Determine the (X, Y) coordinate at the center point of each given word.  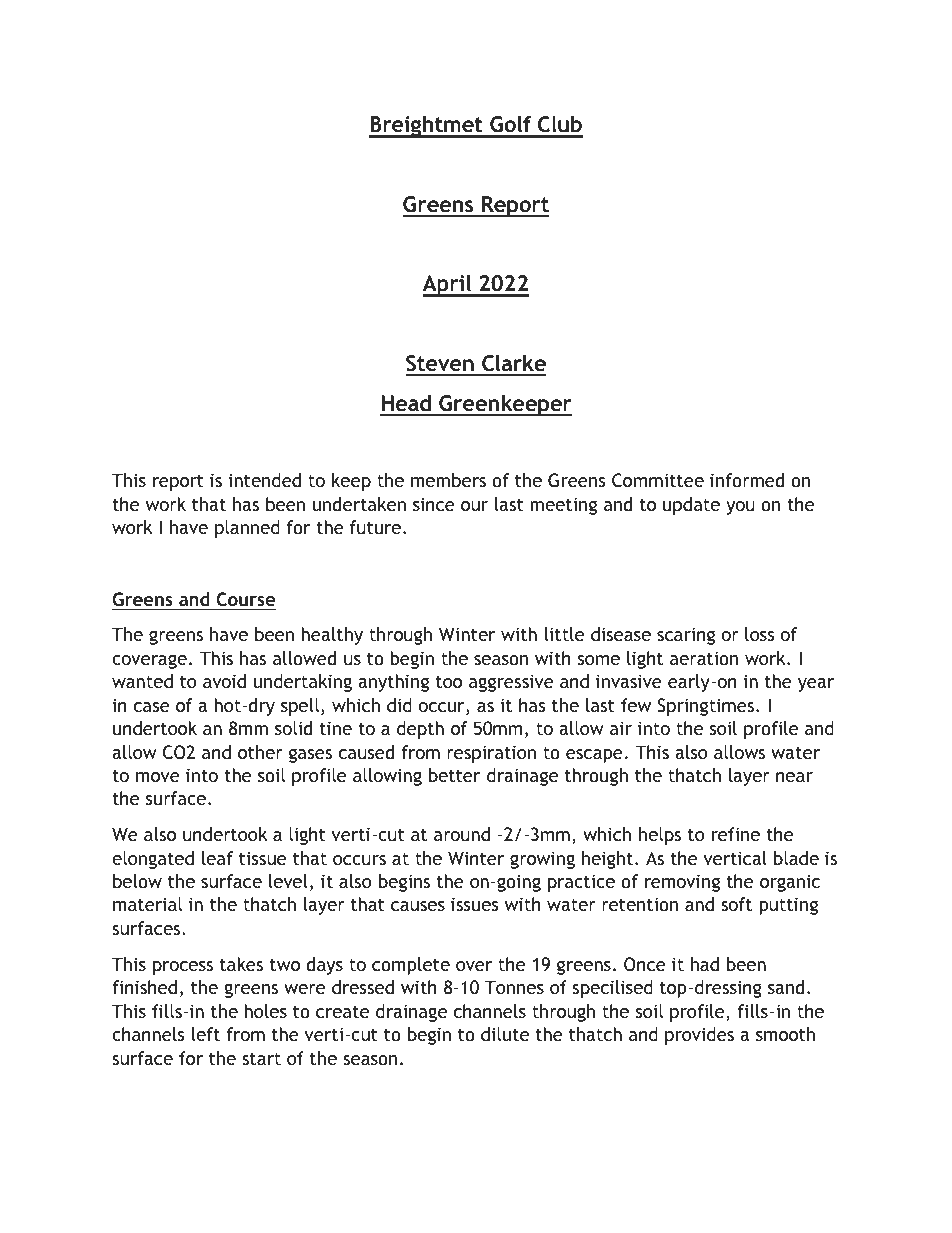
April (448, 286)
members (448, 480)
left (206, 1034)
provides (699, 1036)
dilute (505, 1034)
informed (747, 480)
